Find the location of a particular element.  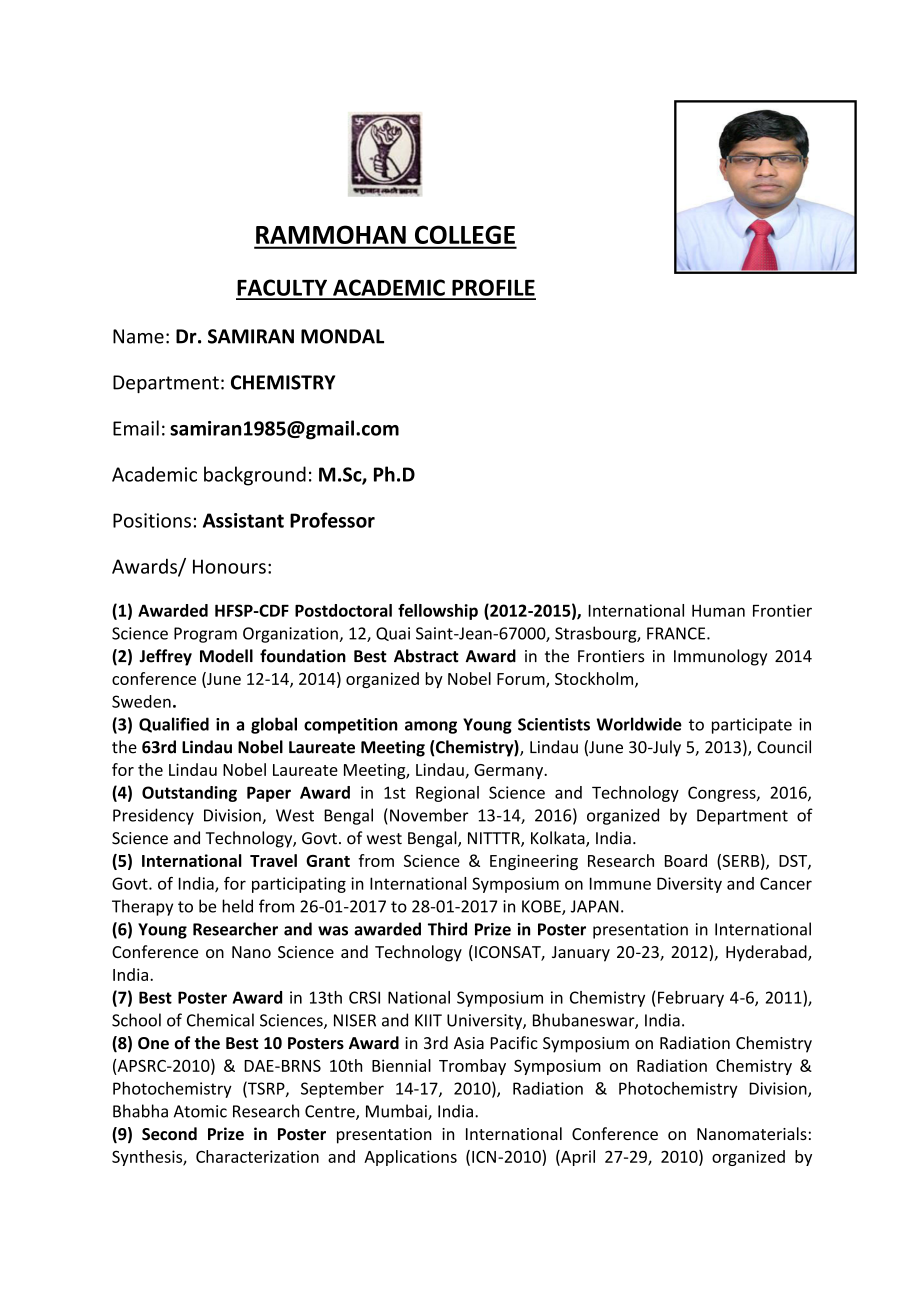

COLLEGE is located at coordinates (465, 234).
